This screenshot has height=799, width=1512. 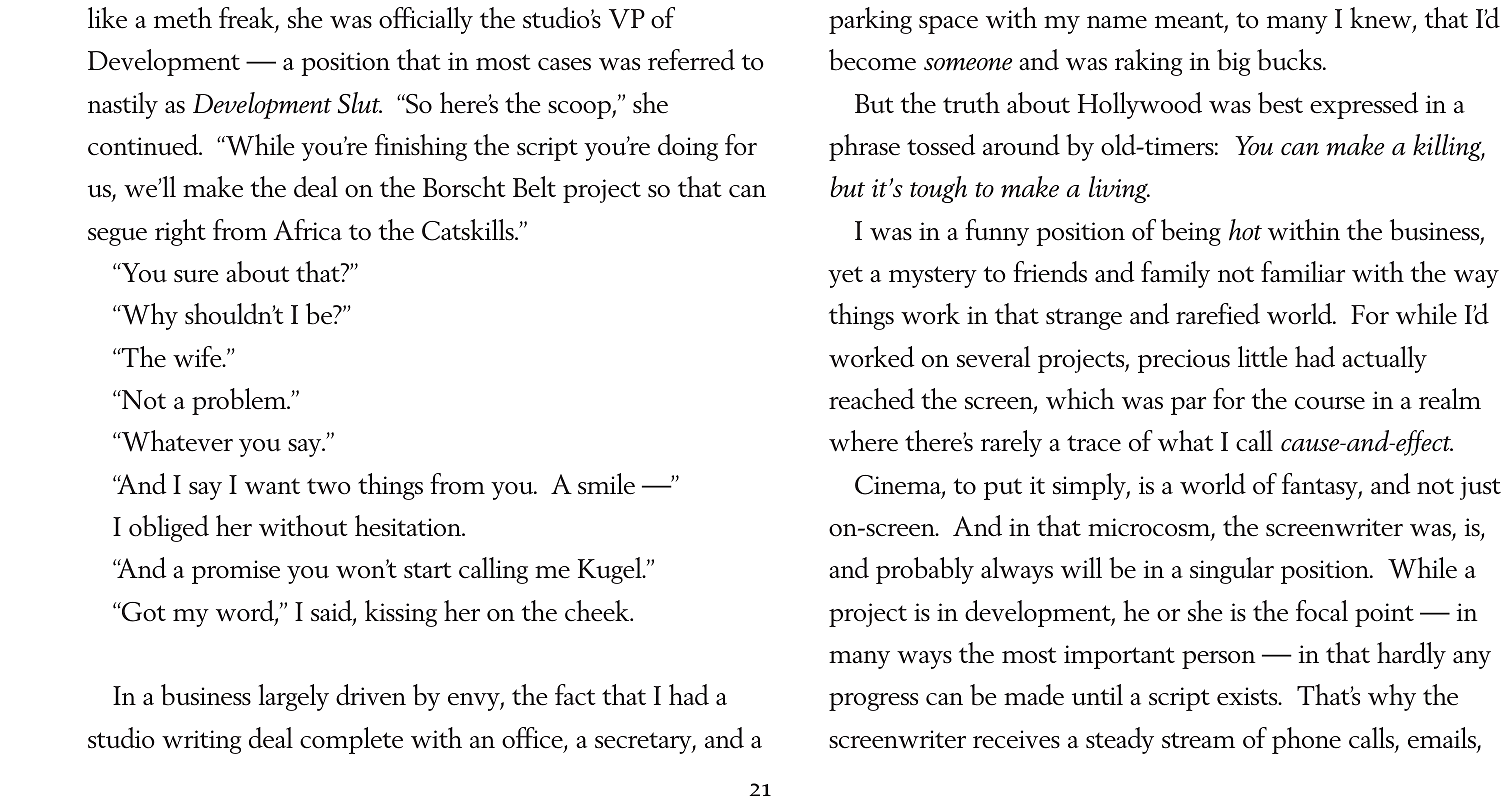 What do you see at coordinates (293, 697) in the screenshot?
I see `largely` at bounding box center [293, 697].
